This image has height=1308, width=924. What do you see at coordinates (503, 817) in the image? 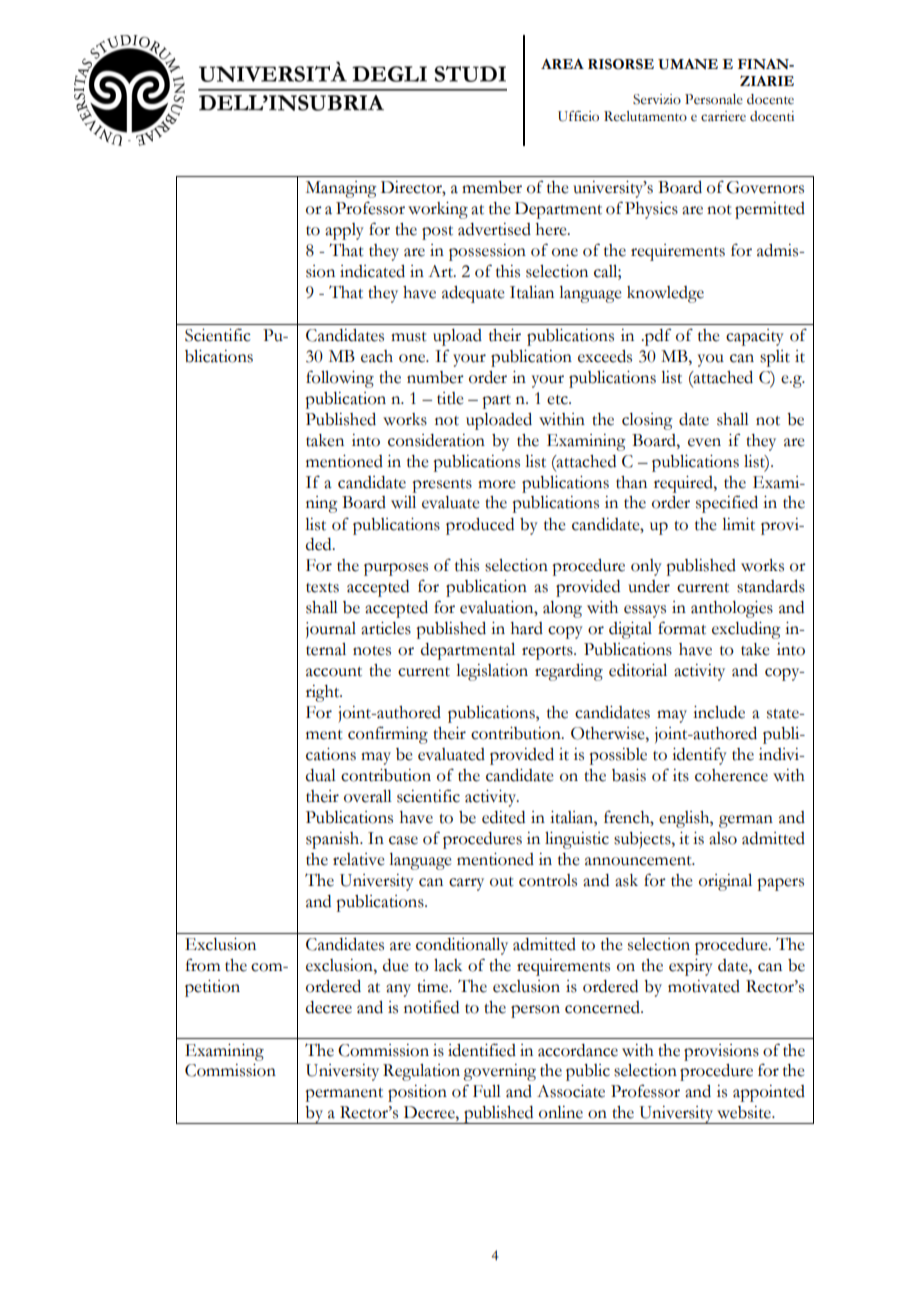
I see `edited` at bounding box center [503, 817].
